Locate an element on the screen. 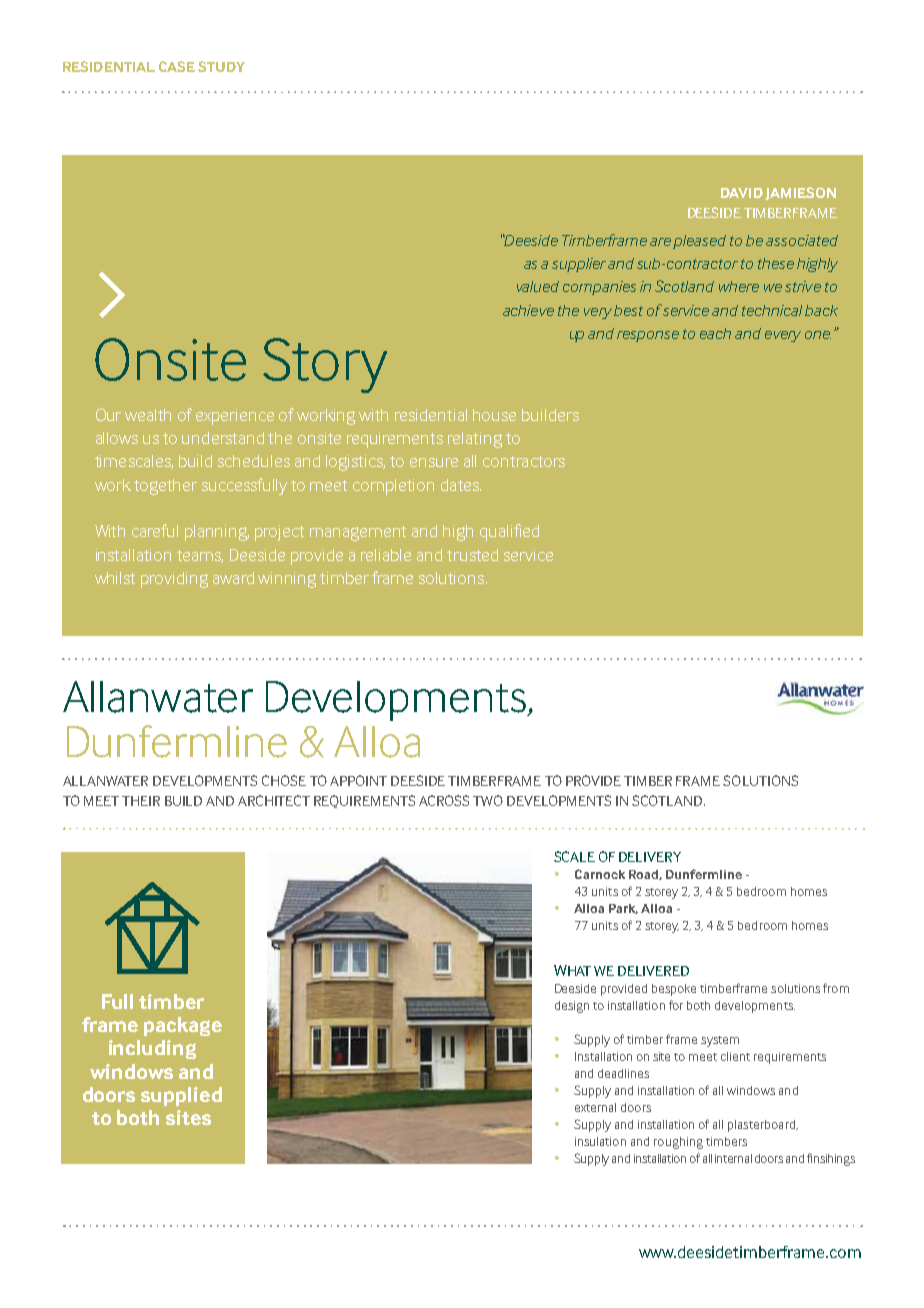 The height and width of the screenshot is (1308, 924). CASE is located at coordinates (177, 66).
